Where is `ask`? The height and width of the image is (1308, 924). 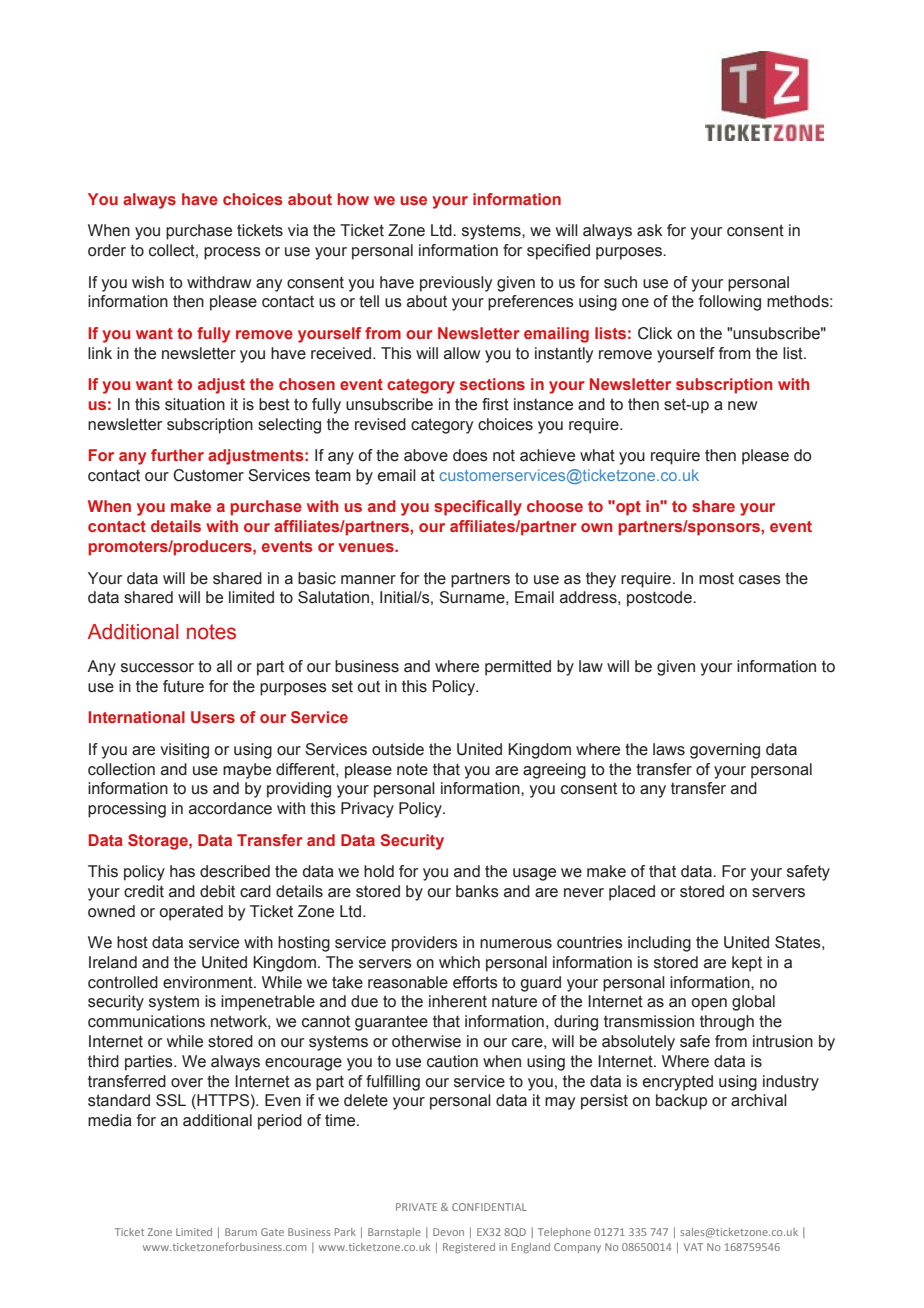 ask is located at coordinates (650, 230).
